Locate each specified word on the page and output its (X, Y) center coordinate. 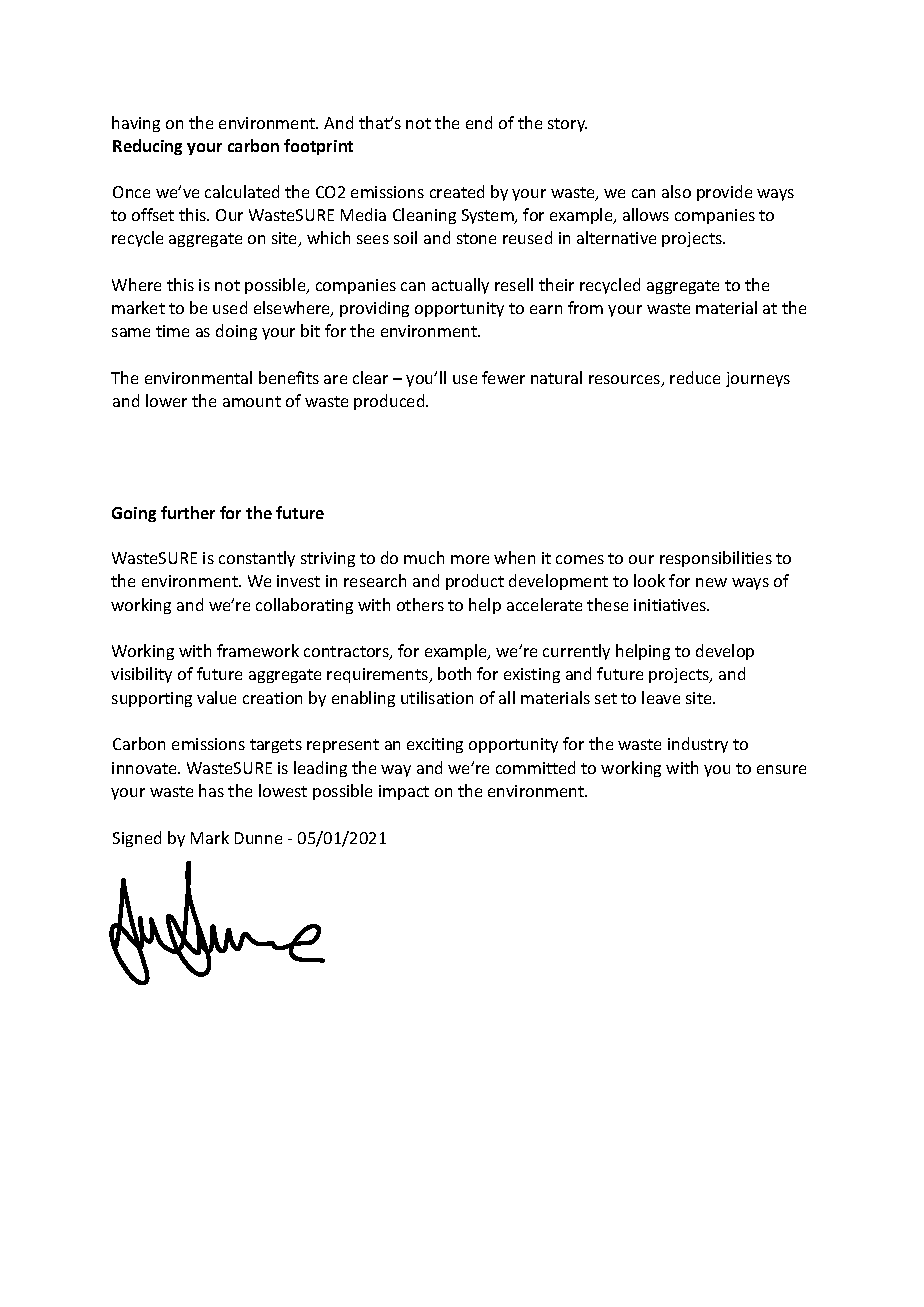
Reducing (147, 147)
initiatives (671, 605)
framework (258, 650)
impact (404, 792)
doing (236, 332)
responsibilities (716, 559)
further (188, 512)
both (454, 673)
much (424, 557)
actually (460, 286)
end (479, 122)
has (211, 790)
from (585, 307)
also (676, 191)
